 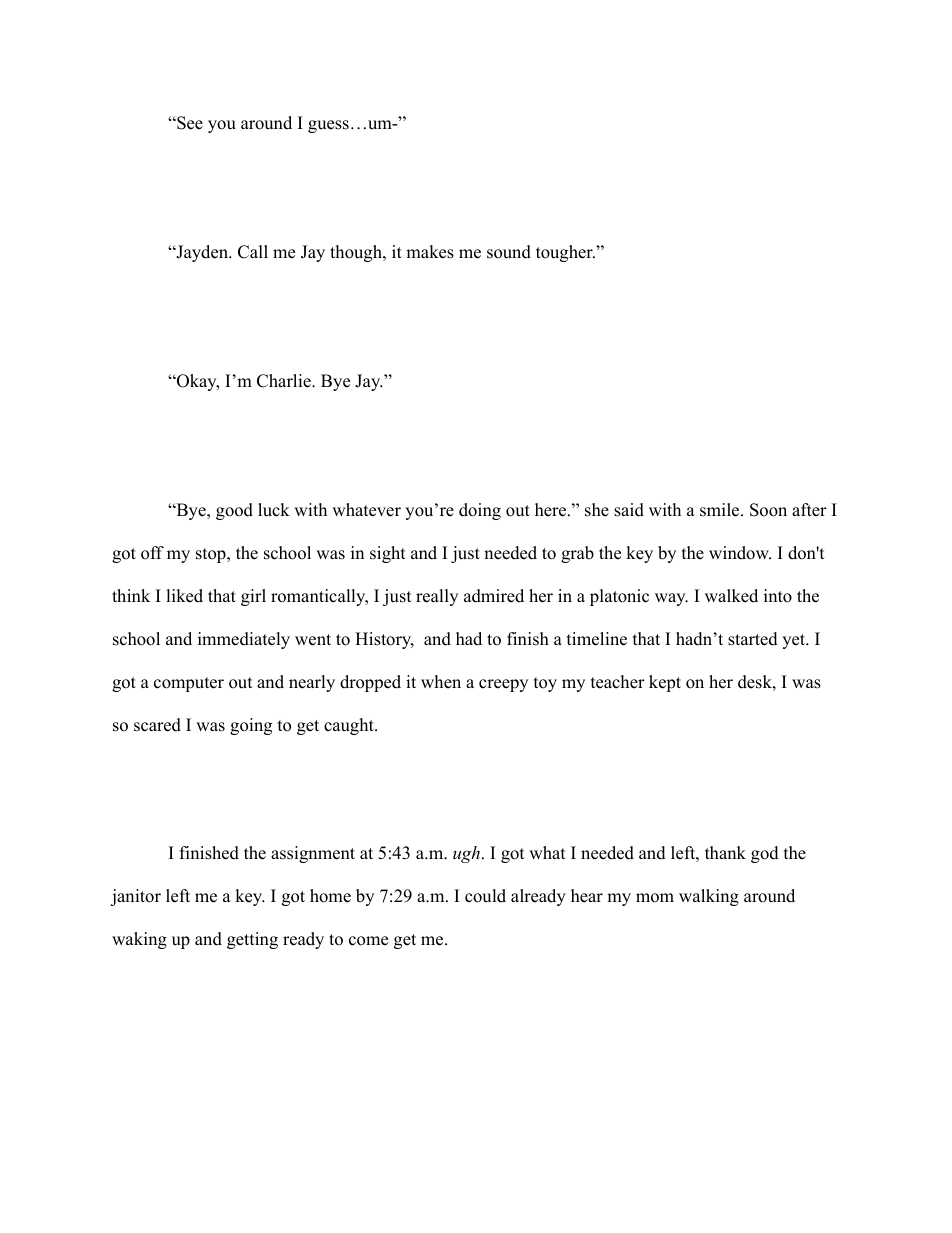 What do you see at coordinates (740, 553) in the image?
I see `window` at bounding box center [740, 553].
